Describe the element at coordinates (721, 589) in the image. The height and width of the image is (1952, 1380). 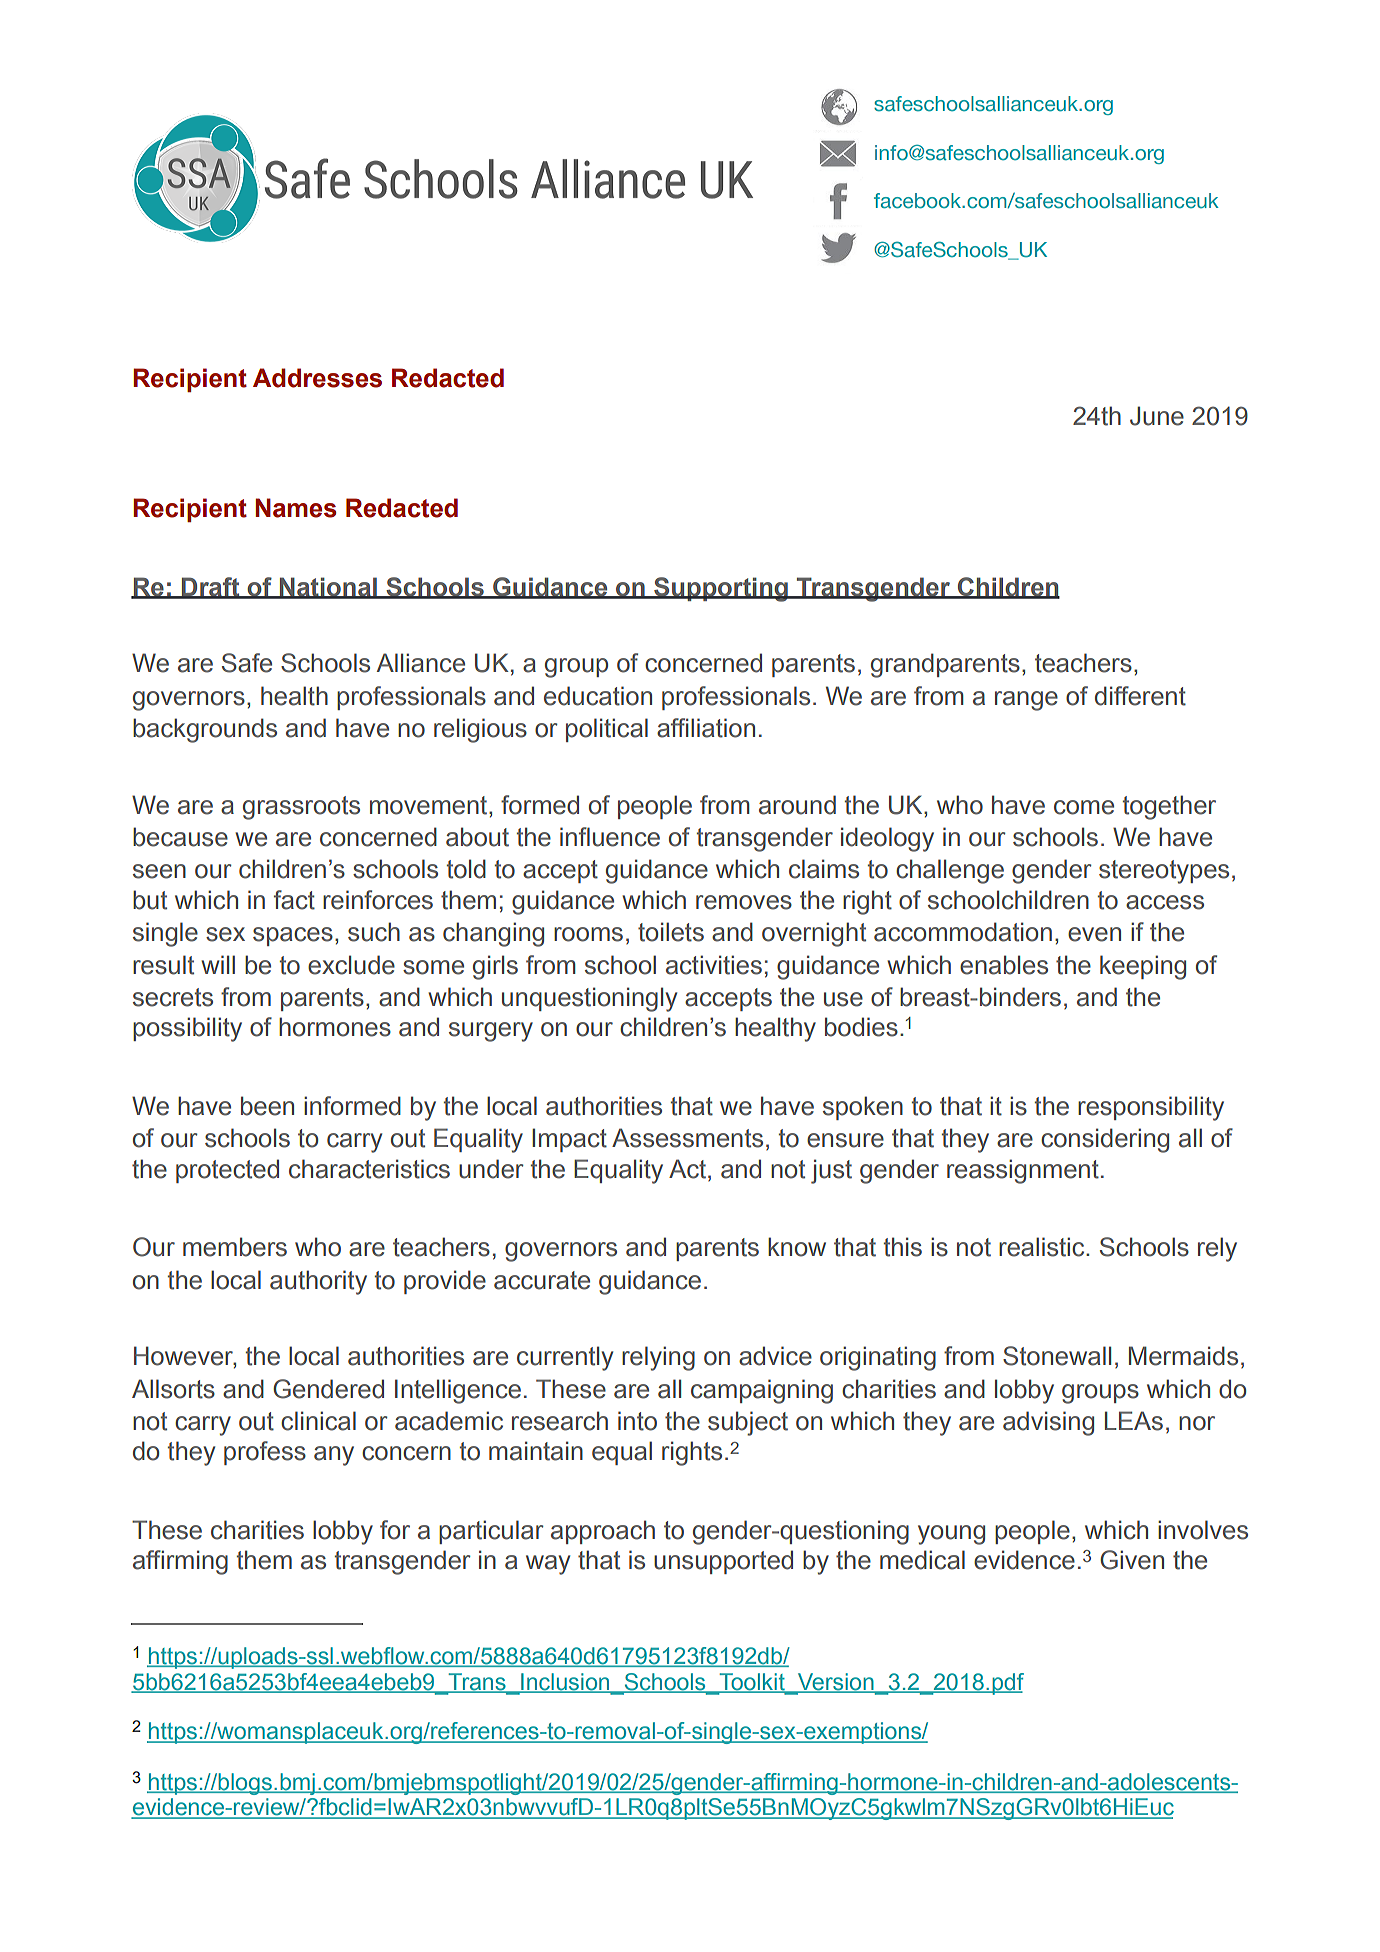
I see `Supporting` at that location.
